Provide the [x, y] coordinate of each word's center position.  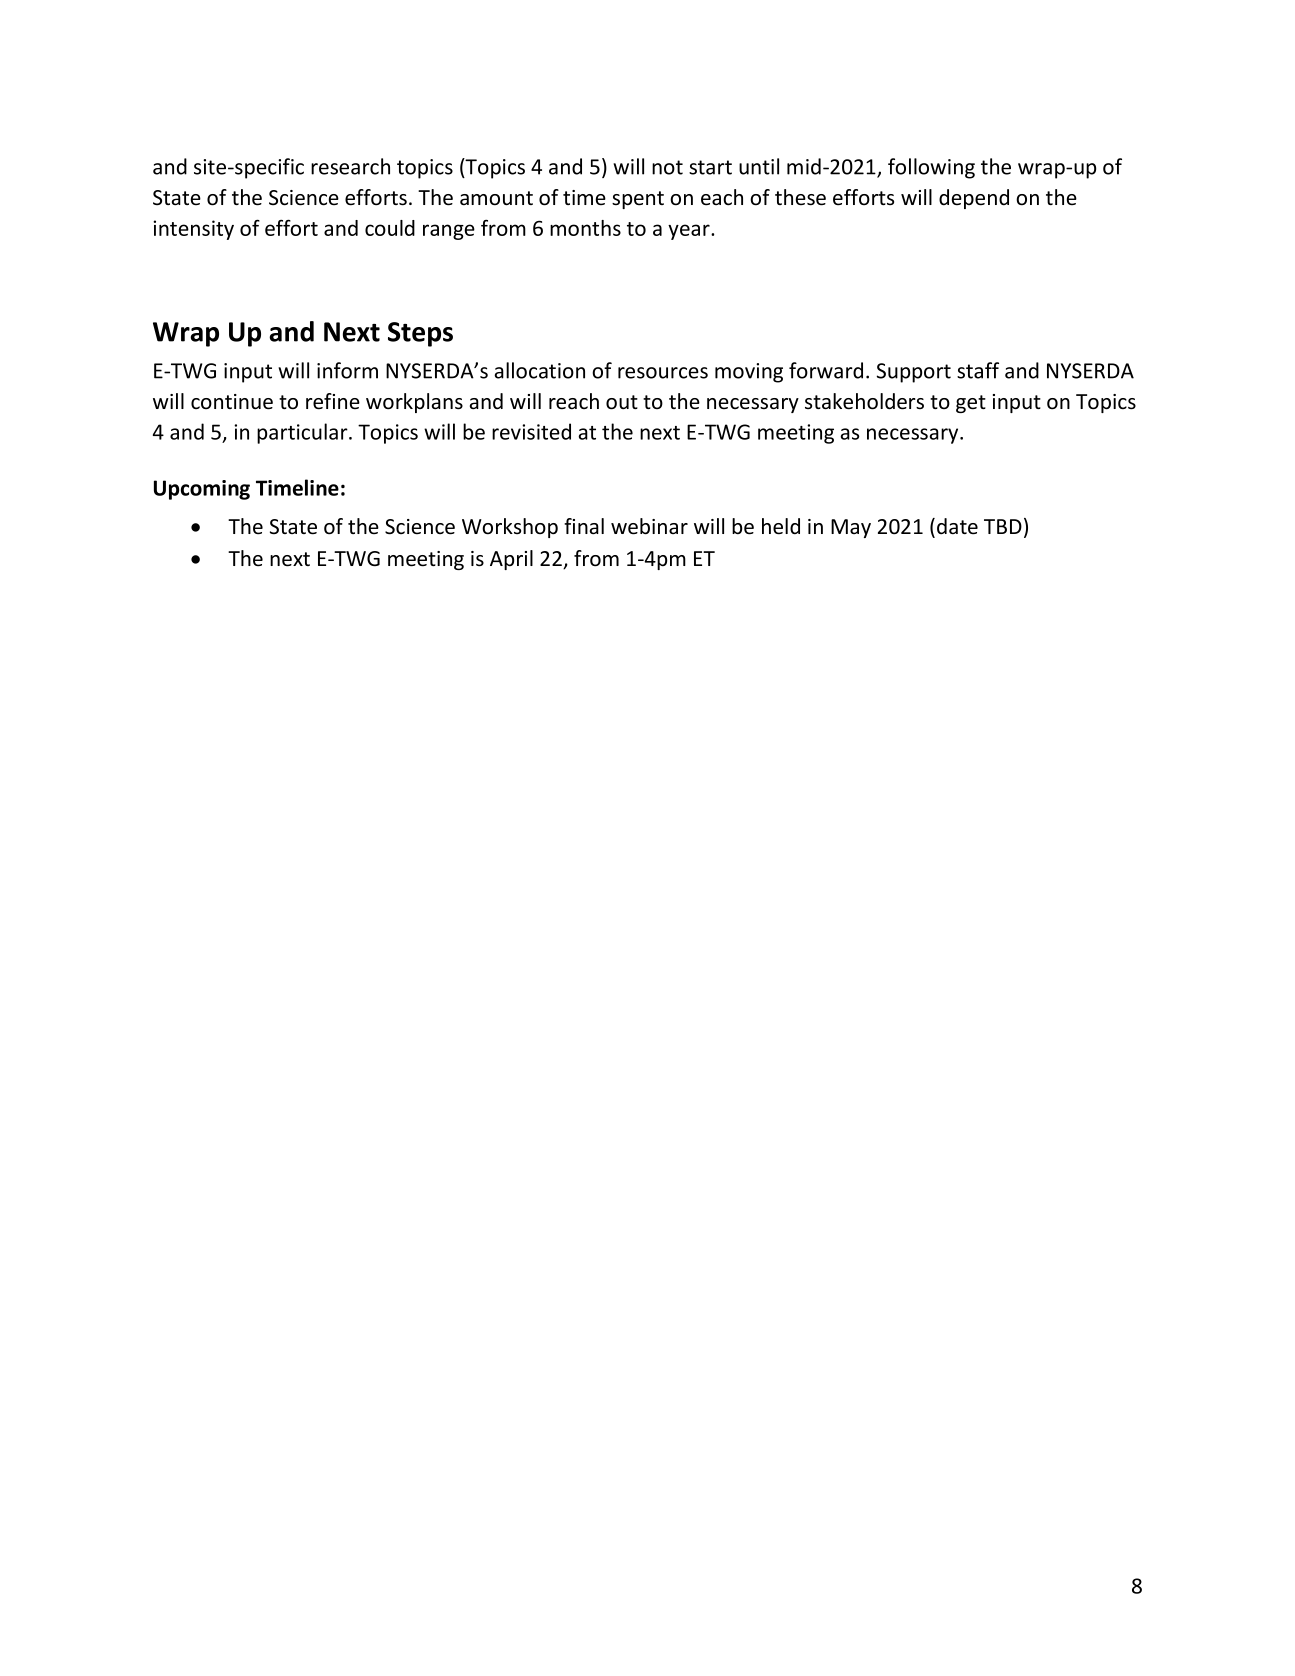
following [931, 168]
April [511, 560]
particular [303, 433]
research [350, 166]
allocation [540, 370]
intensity [193, 230]
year [690, 232]
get [971, 404]
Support [914, 373]
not [667, 167]
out [622, 402]
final [584, 526]
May [851, 528]
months [585, 228]
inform [347, 370]
